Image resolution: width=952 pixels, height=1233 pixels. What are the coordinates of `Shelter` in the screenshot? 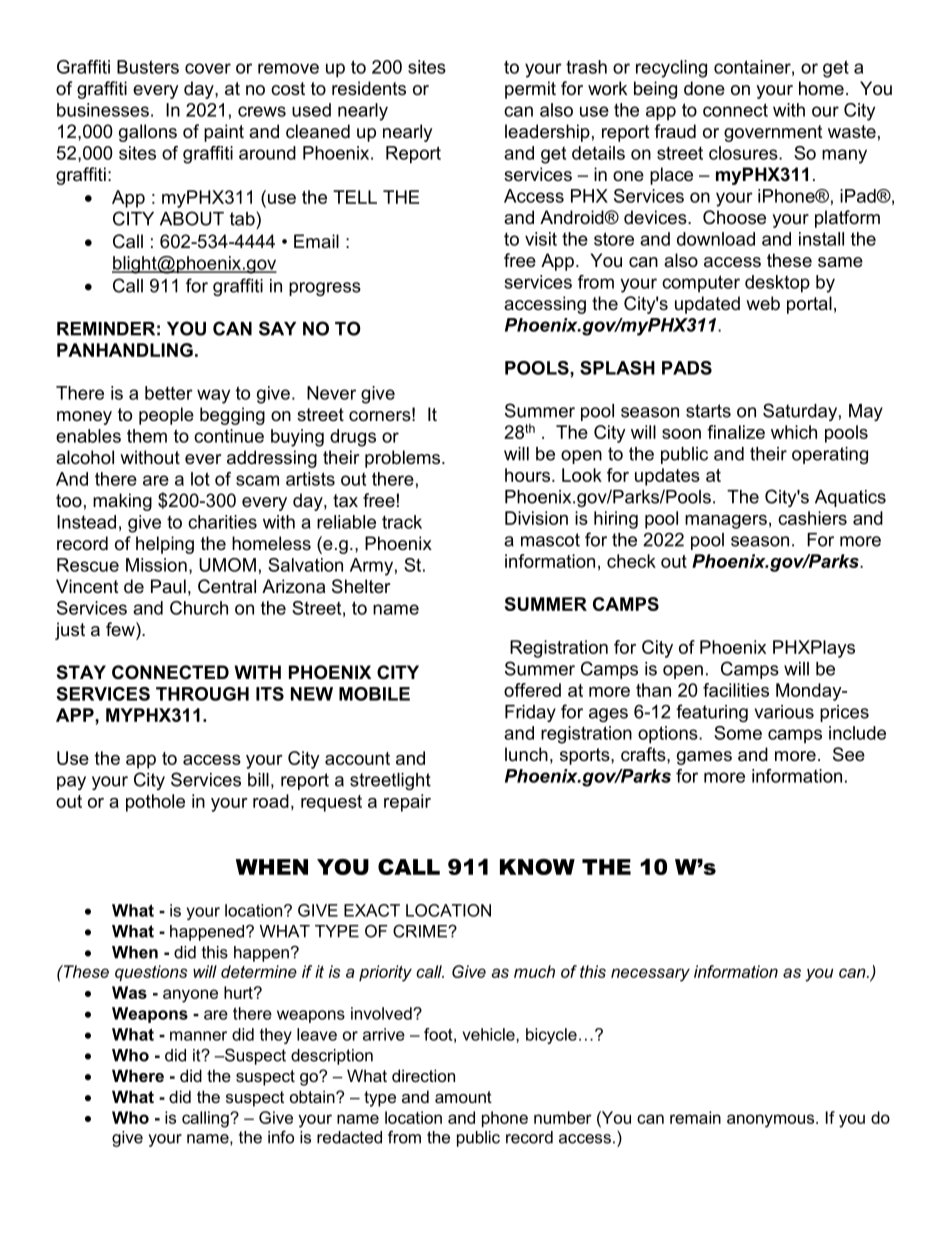 It's located at (361, 586).
